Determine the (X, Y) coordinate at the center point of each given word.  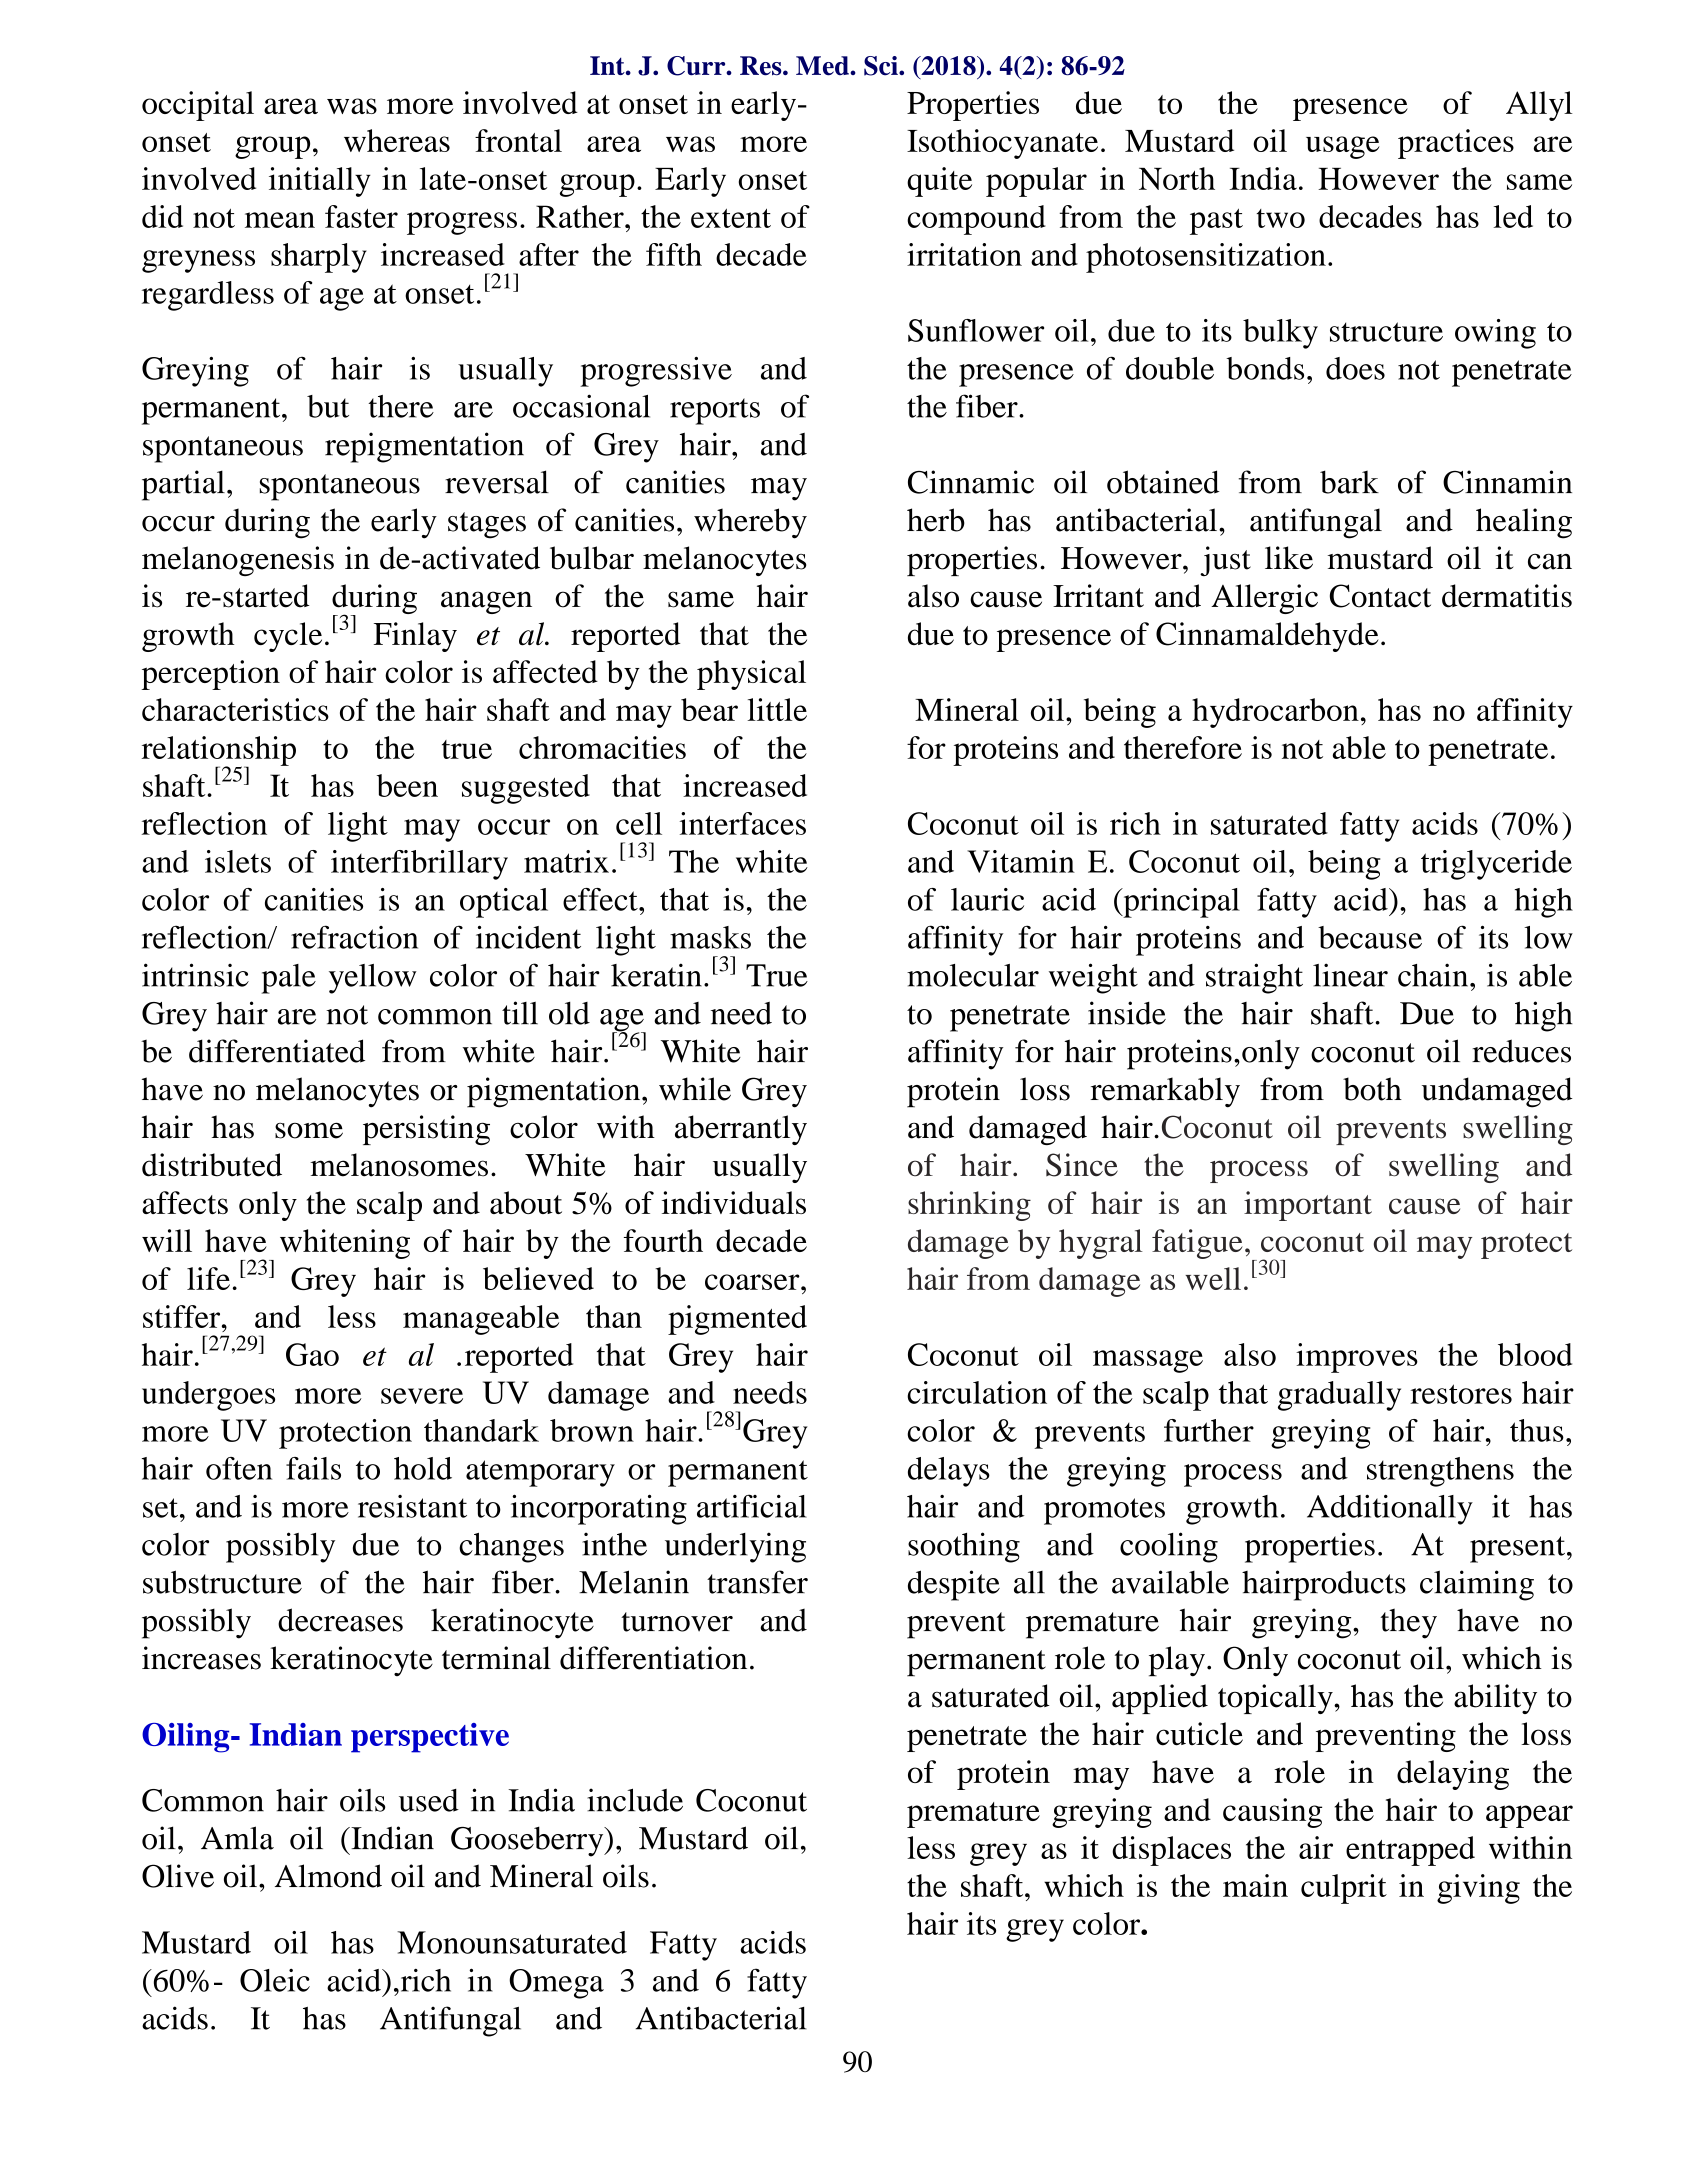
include (635, 1800)
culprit (1344, 1889)
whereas (397, 140)
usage (1343, 147)
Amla (237, 1838)
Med (823, 66)
